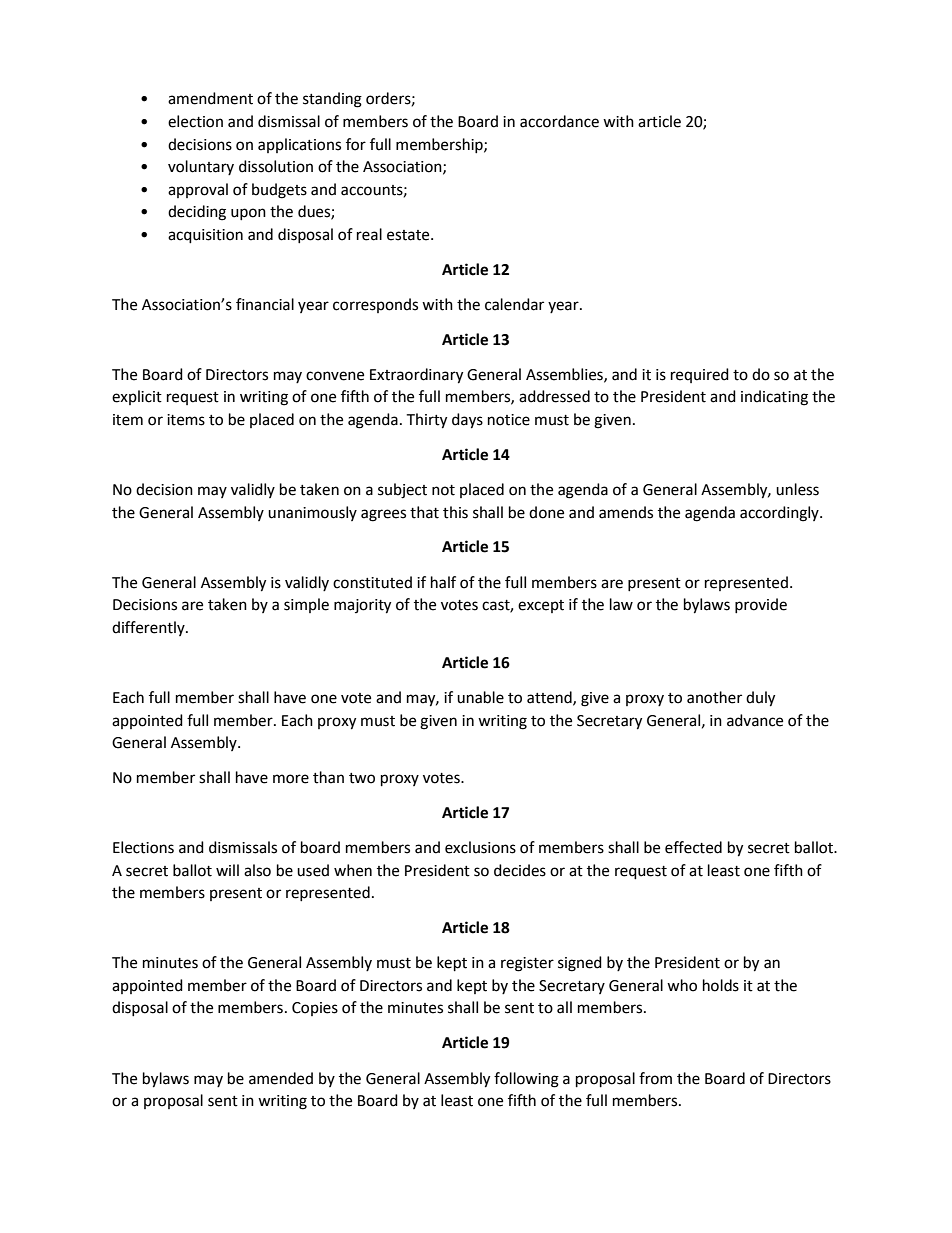  What do you see at coordinates (281, 1078) in the document?
I see `amended` at bounding box center [281, 1078].
